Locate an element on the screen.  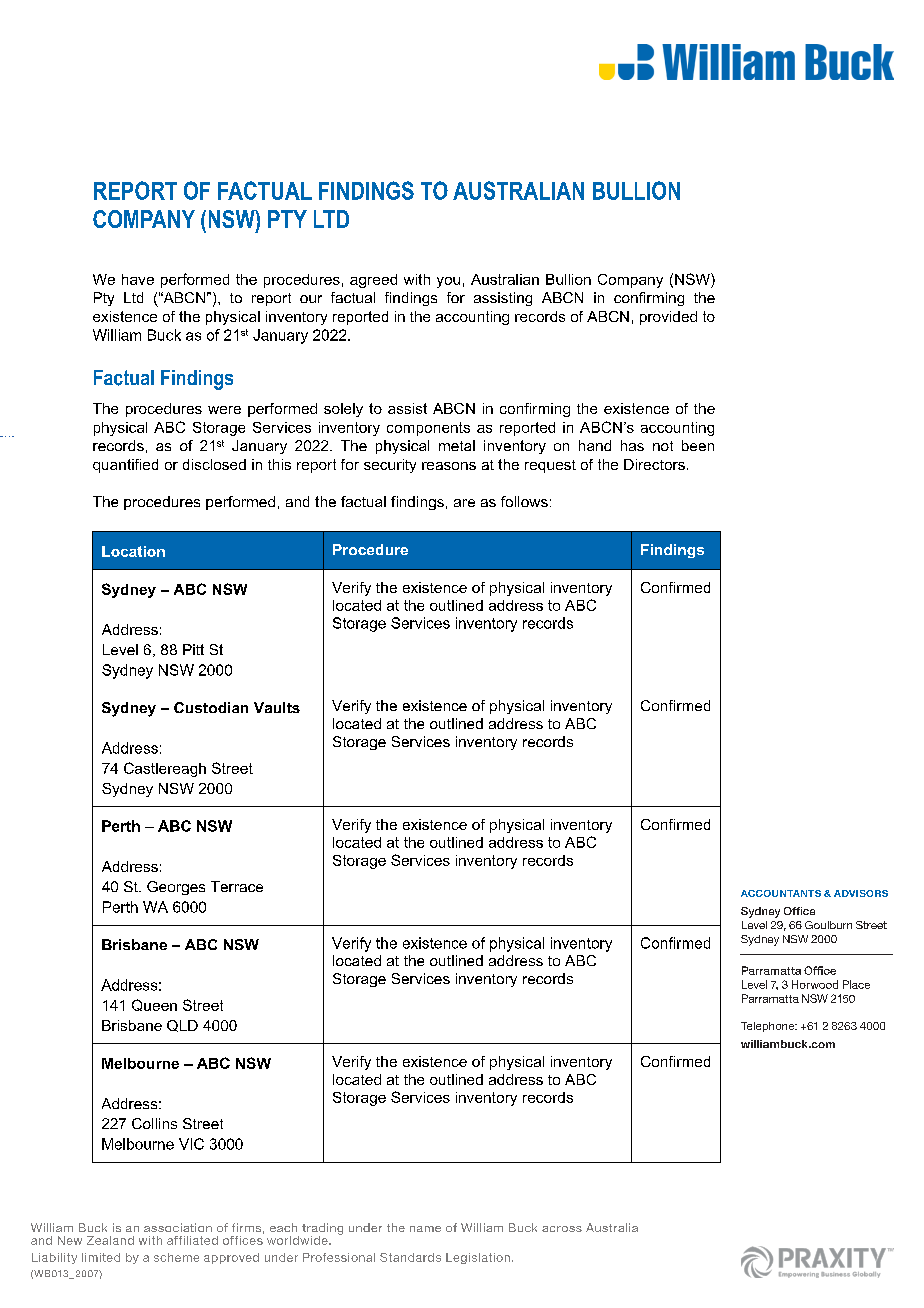
Directors is located at coordinates (654, 464).
